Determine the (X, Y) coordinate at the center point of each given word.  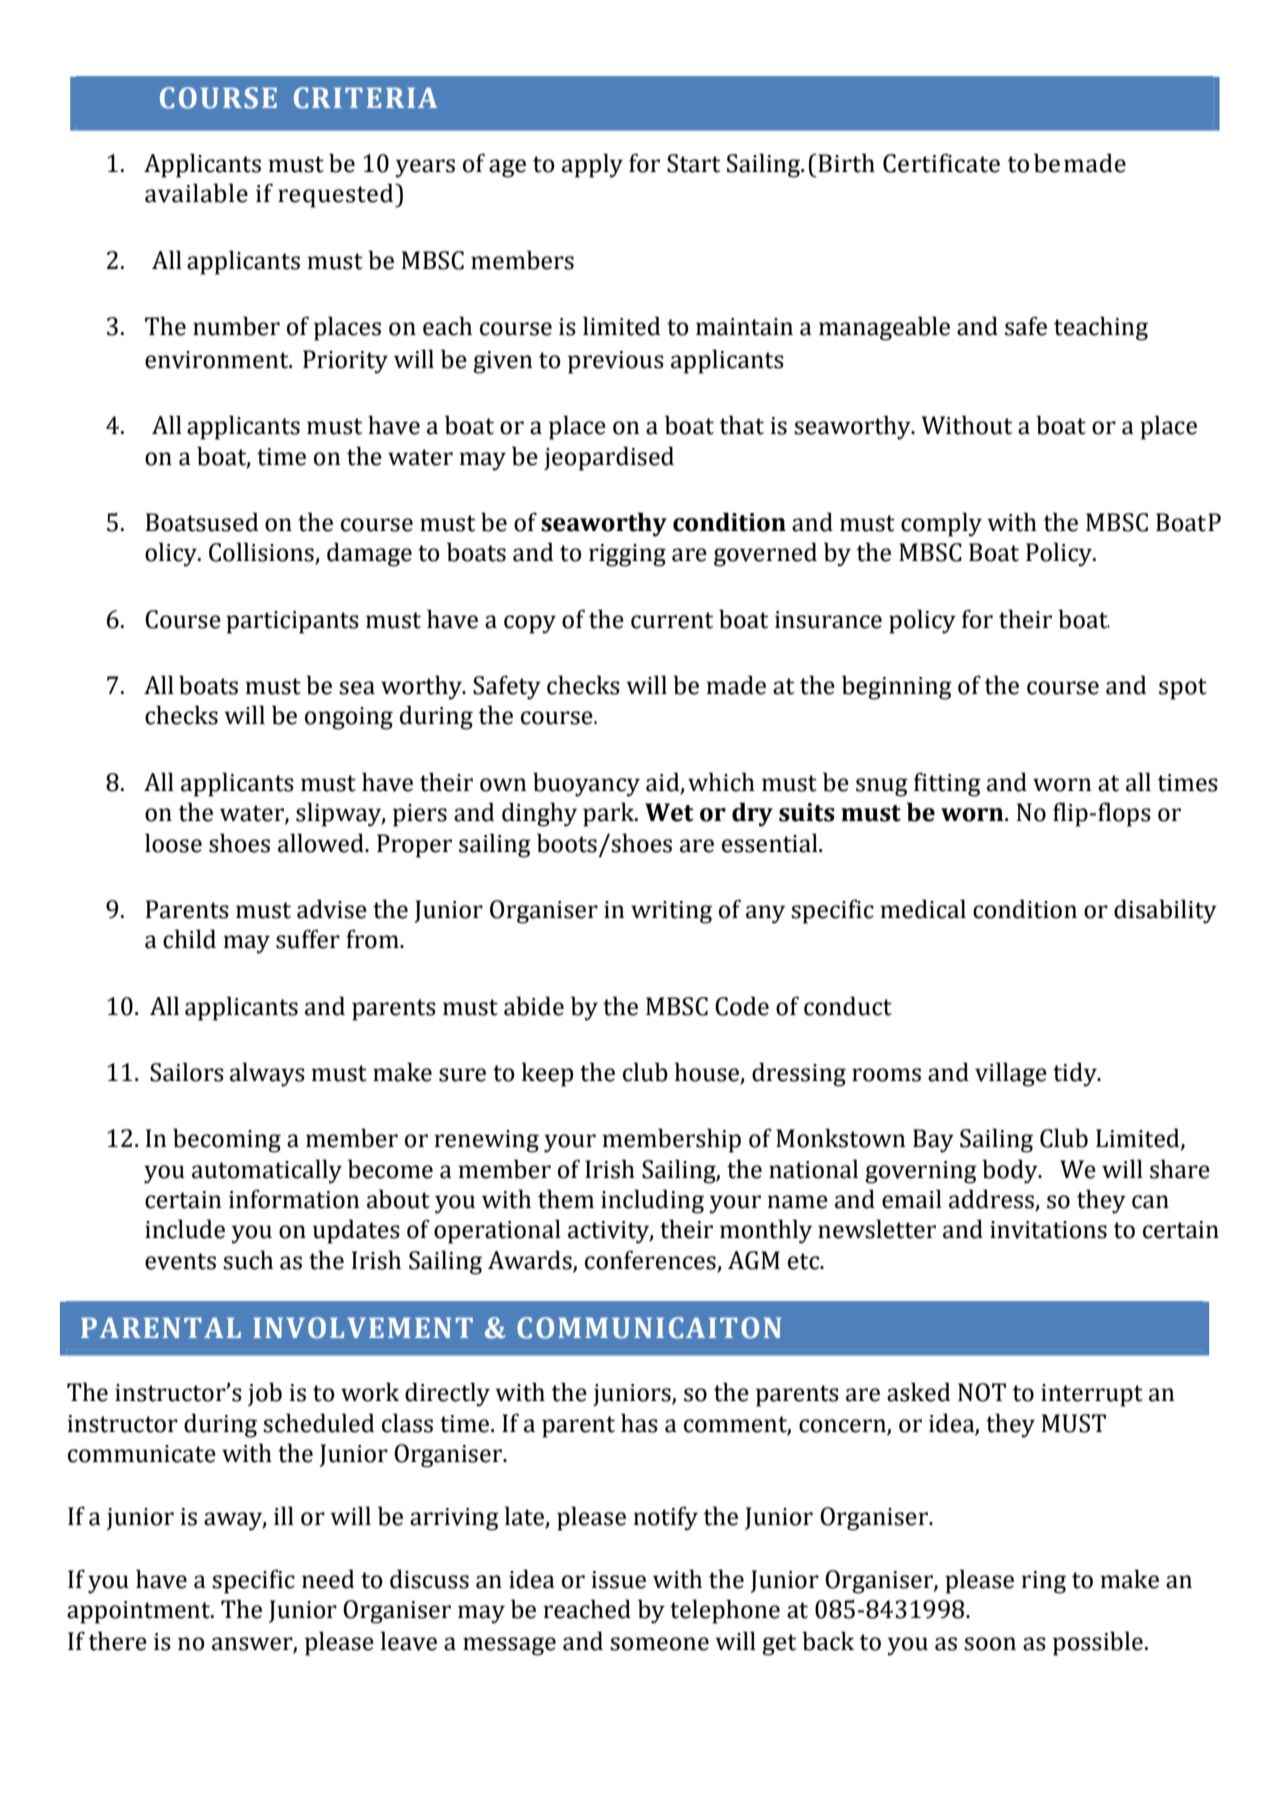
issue (618, 1580)
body (1011, 1171)
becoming (227, 1140)
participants (292, 622)
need (328, 1579)
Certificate (941, 163)
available (196, 193)
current (672, 620)
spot (1183, 689)
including (652, 1201)
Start (693, 163)
